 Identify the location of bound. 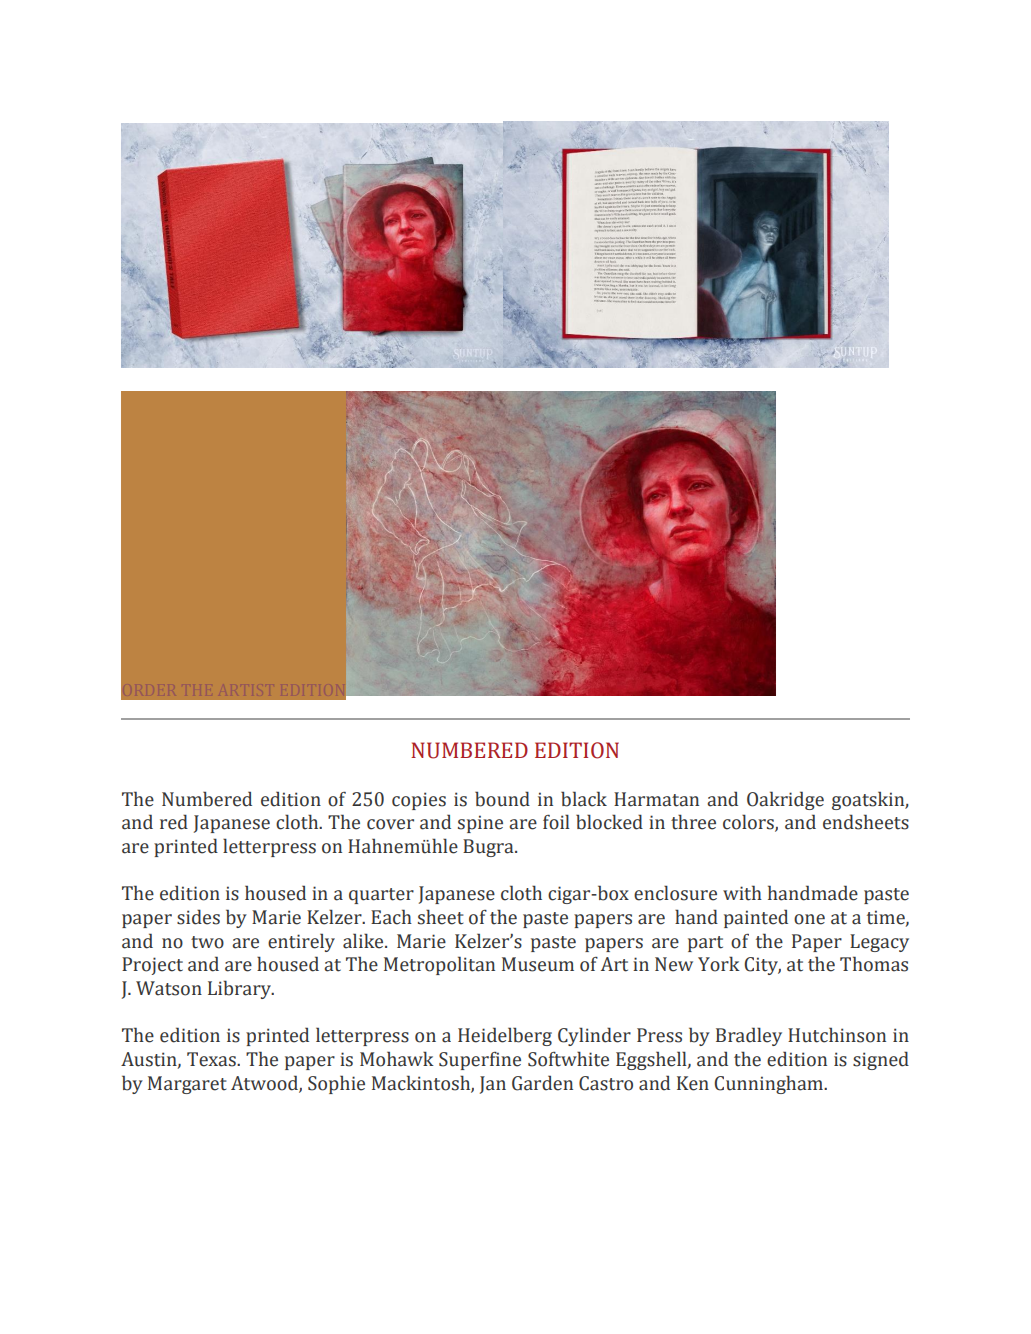
(502, 799).
